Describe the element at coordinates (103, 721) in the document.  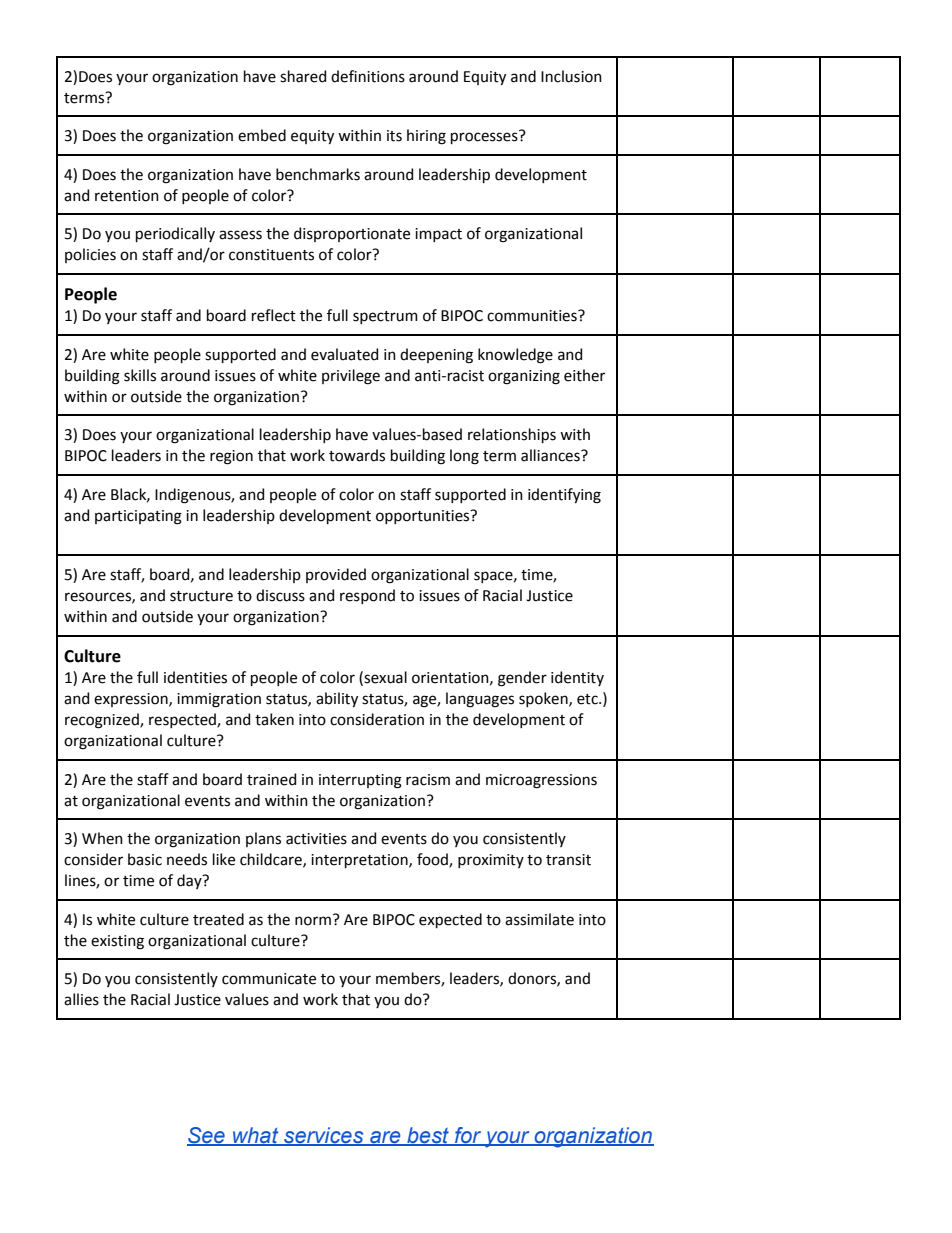
I see `recognized` at that location.
